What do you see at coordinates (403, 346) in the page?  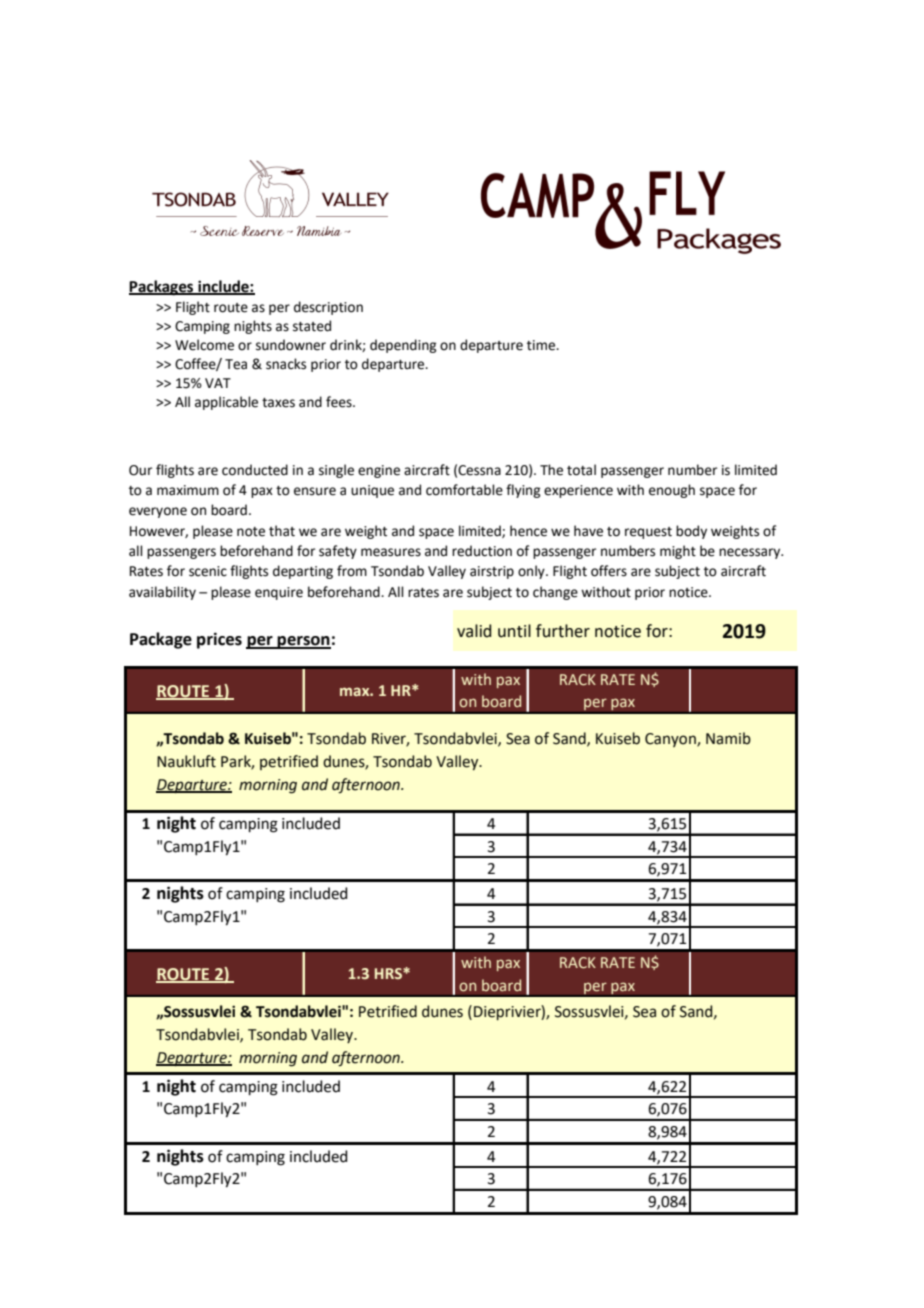 I see `depending` at bounding box center [403, 346].
